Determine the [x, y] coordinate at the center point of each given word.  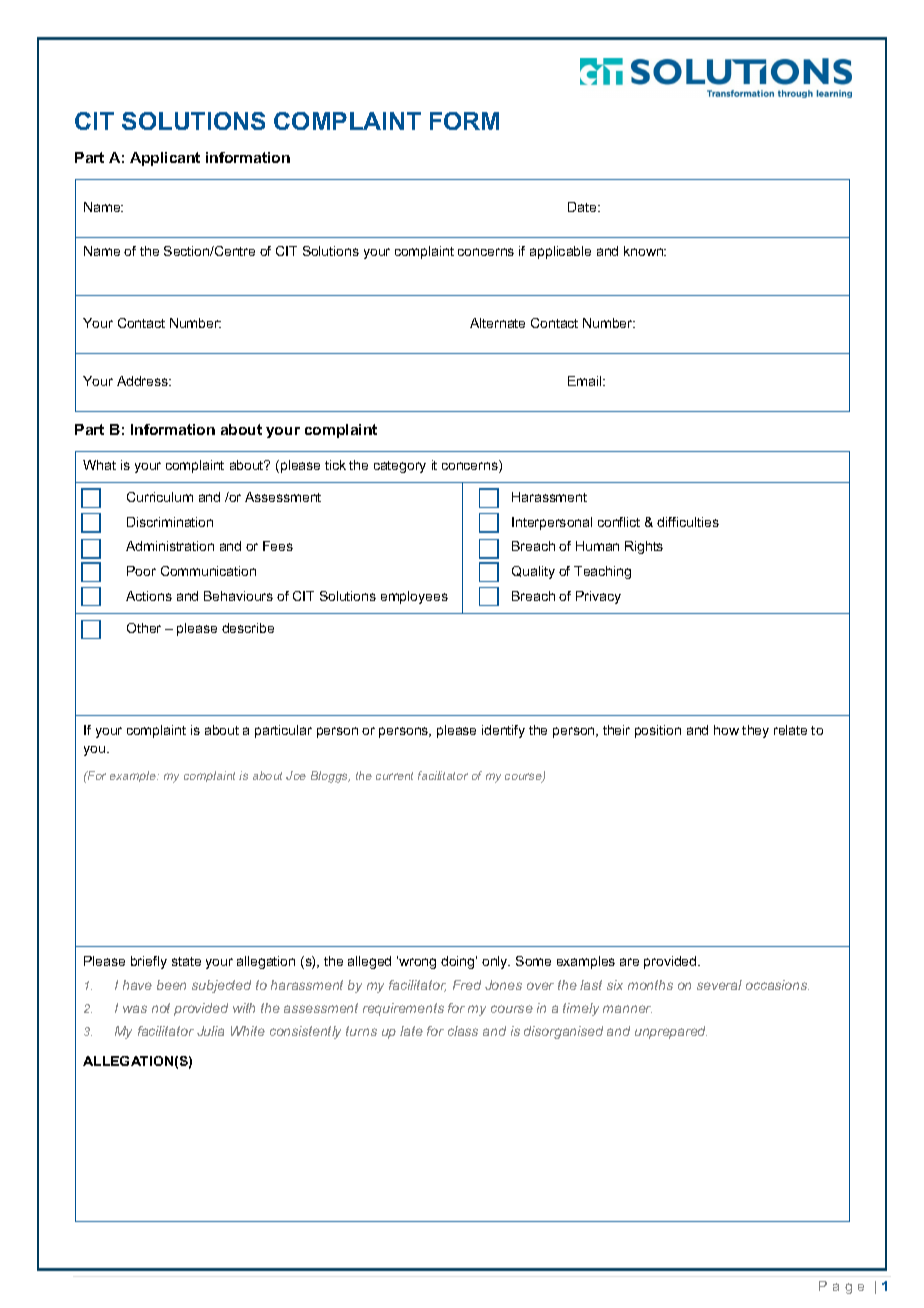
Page [841, 1287]
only [496, 962]
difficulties [688, 522]
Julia [210, 1031]
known [645, 251]
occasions [777, 985]
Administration [170, 546]
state [186, 961]
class [463, 1031]
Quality [533, 572]
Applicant [165, 159]
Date [583, 207]
